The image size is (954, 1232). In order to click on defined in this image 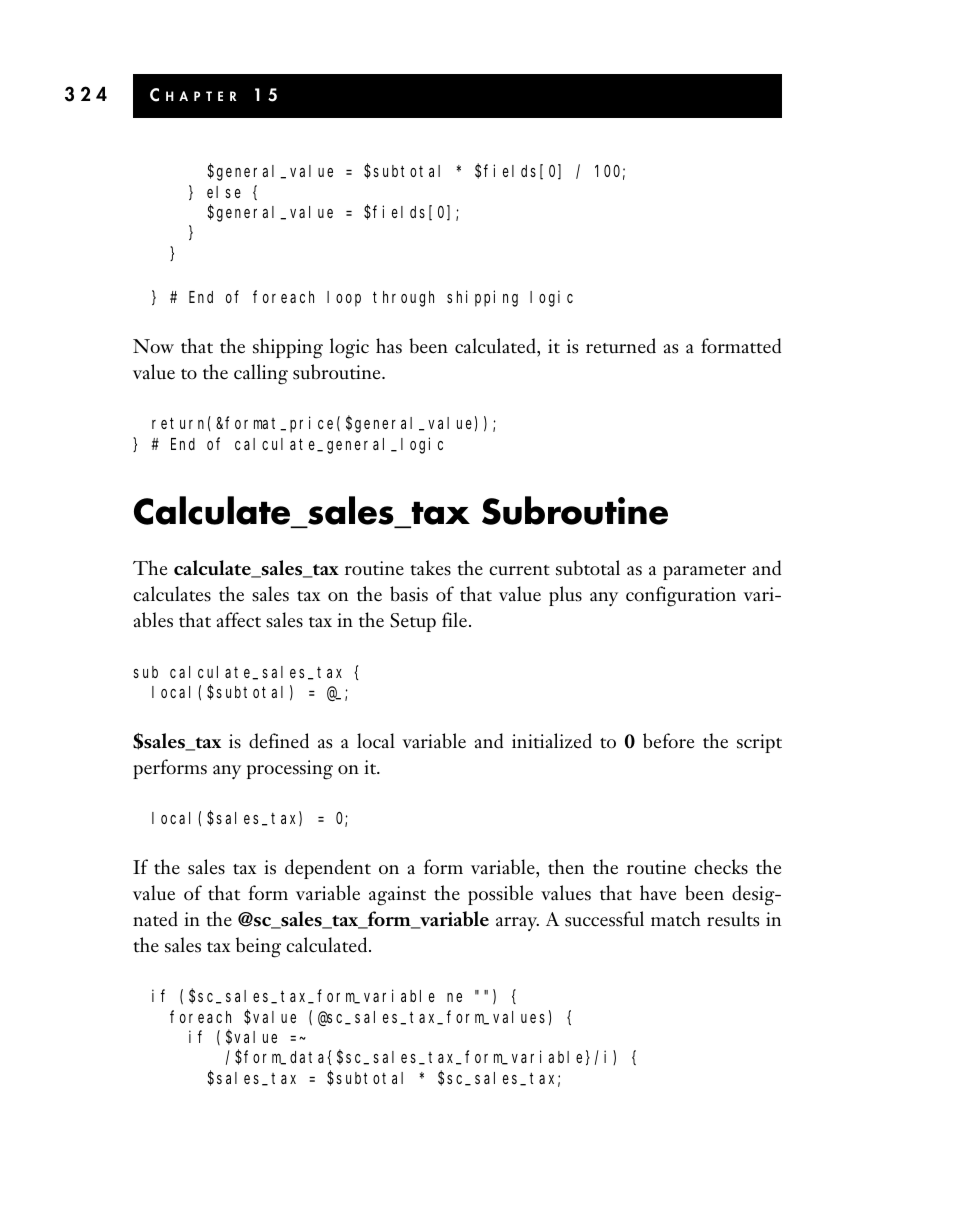, I will do `click(279, 741)`.
